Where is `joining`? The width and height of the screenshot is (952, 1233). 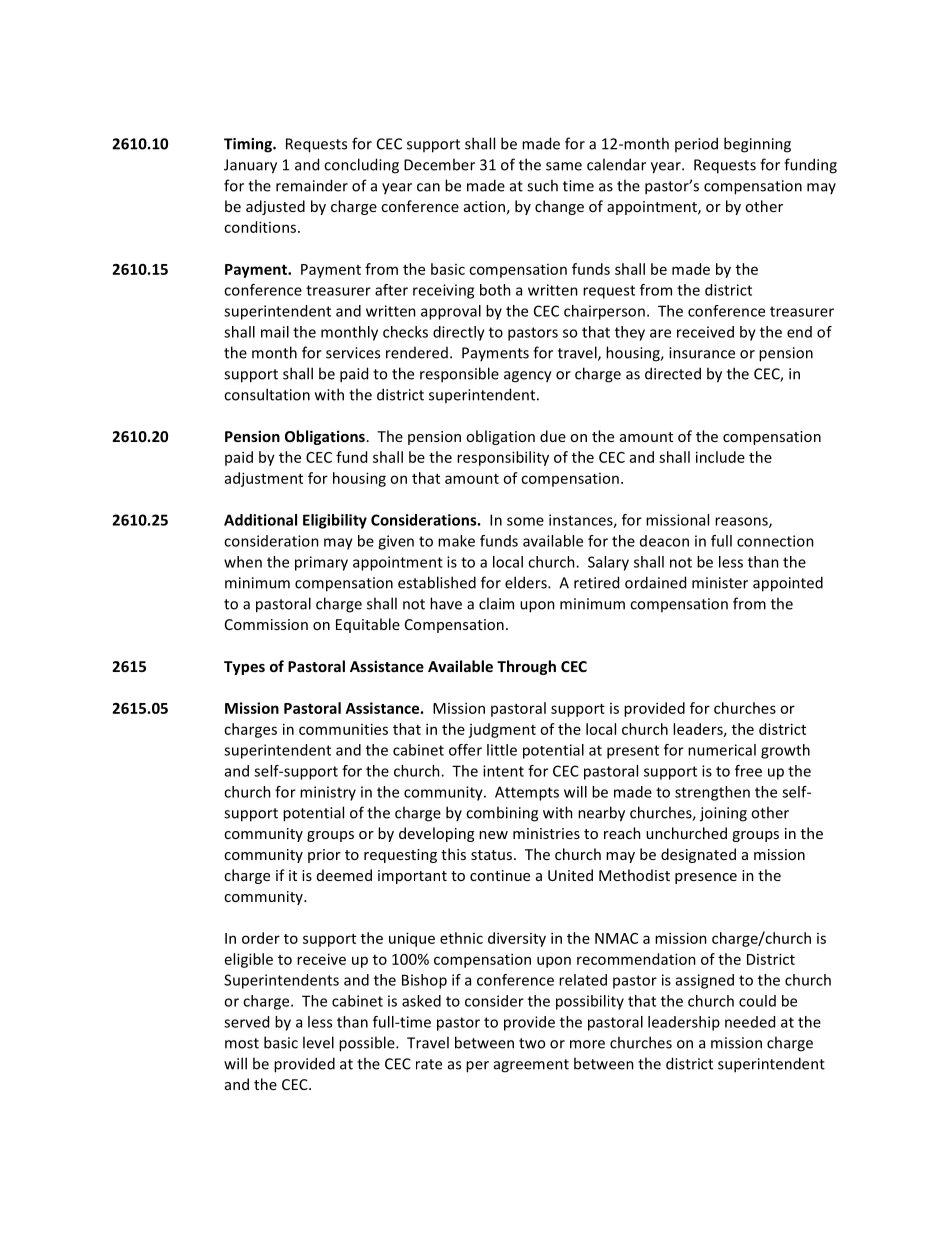
joining is located at coordinates (723, 814).
